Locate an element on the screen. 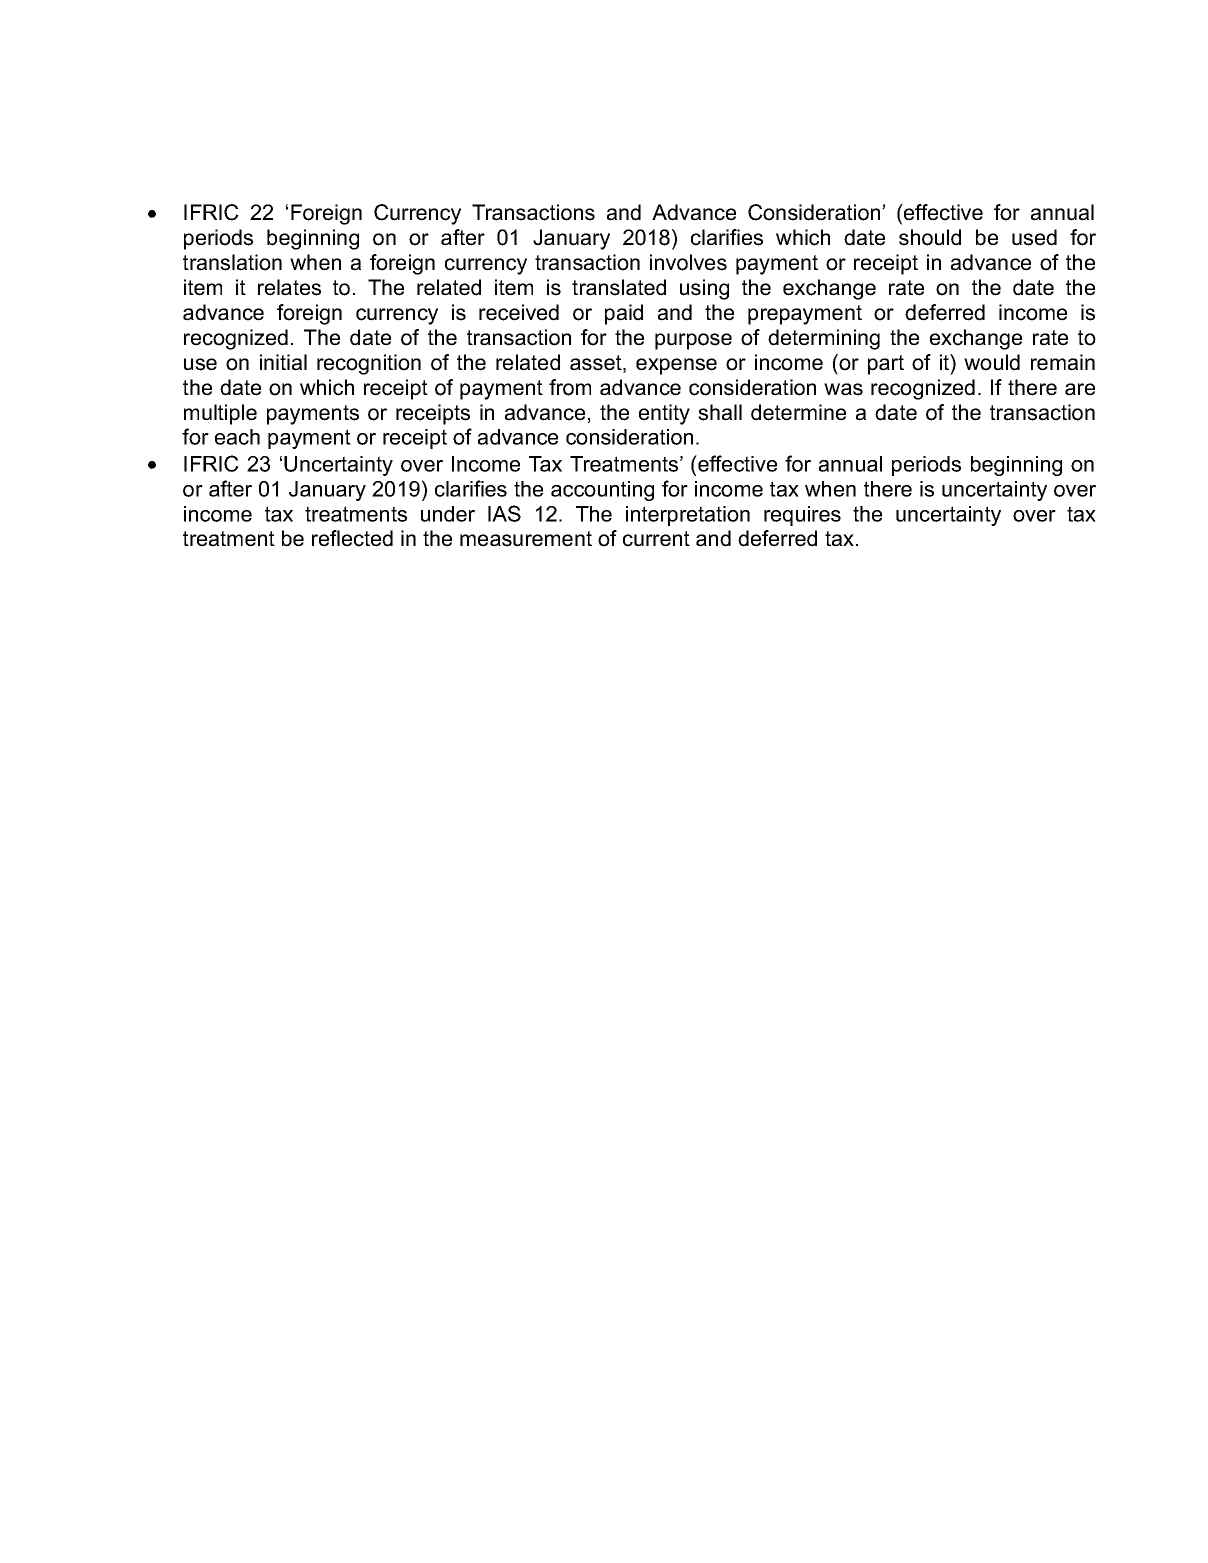  reflected is located at coordinates (352, 538).
